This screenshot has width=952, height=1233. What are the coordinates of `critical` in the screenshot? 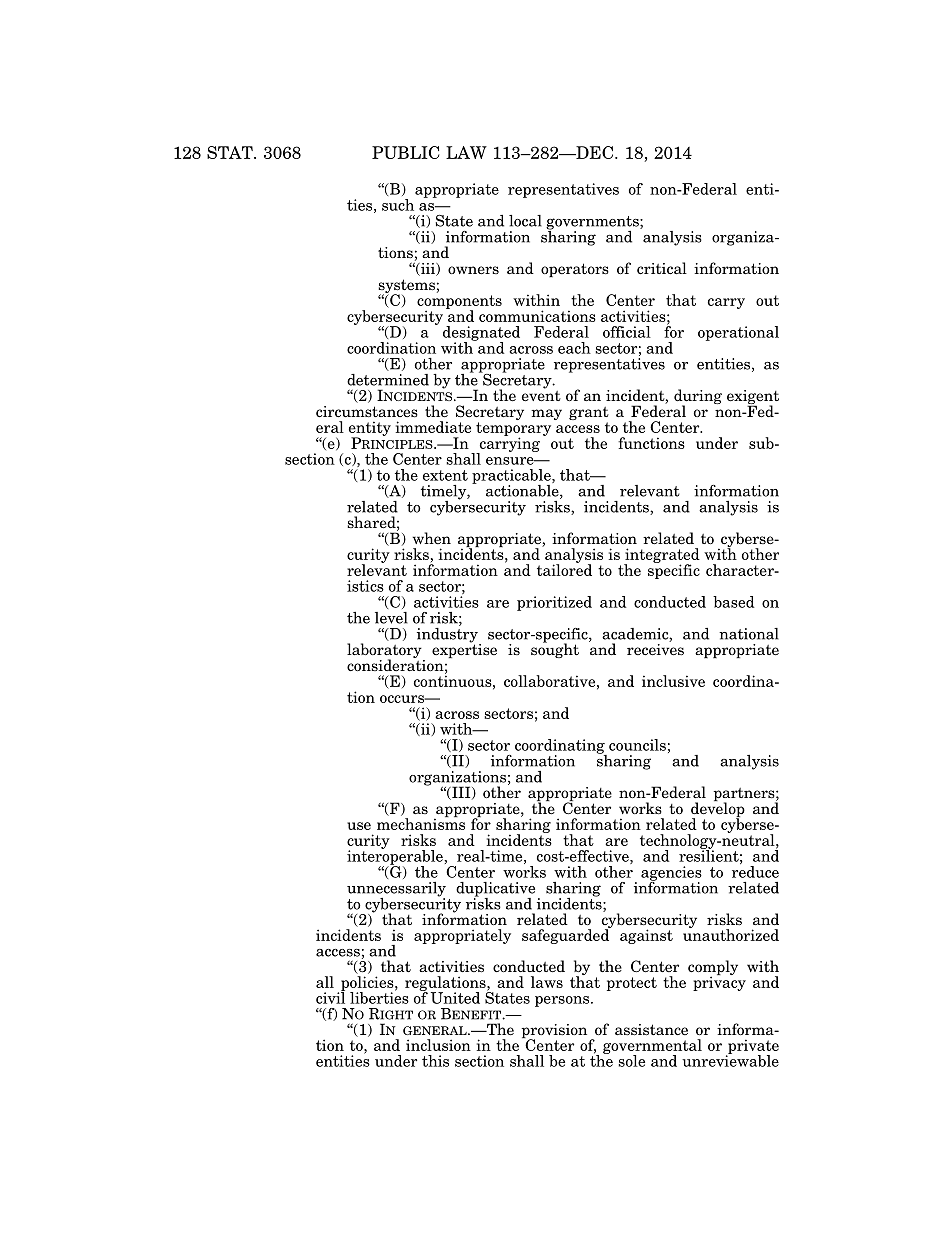 It's located at (662, 268).
